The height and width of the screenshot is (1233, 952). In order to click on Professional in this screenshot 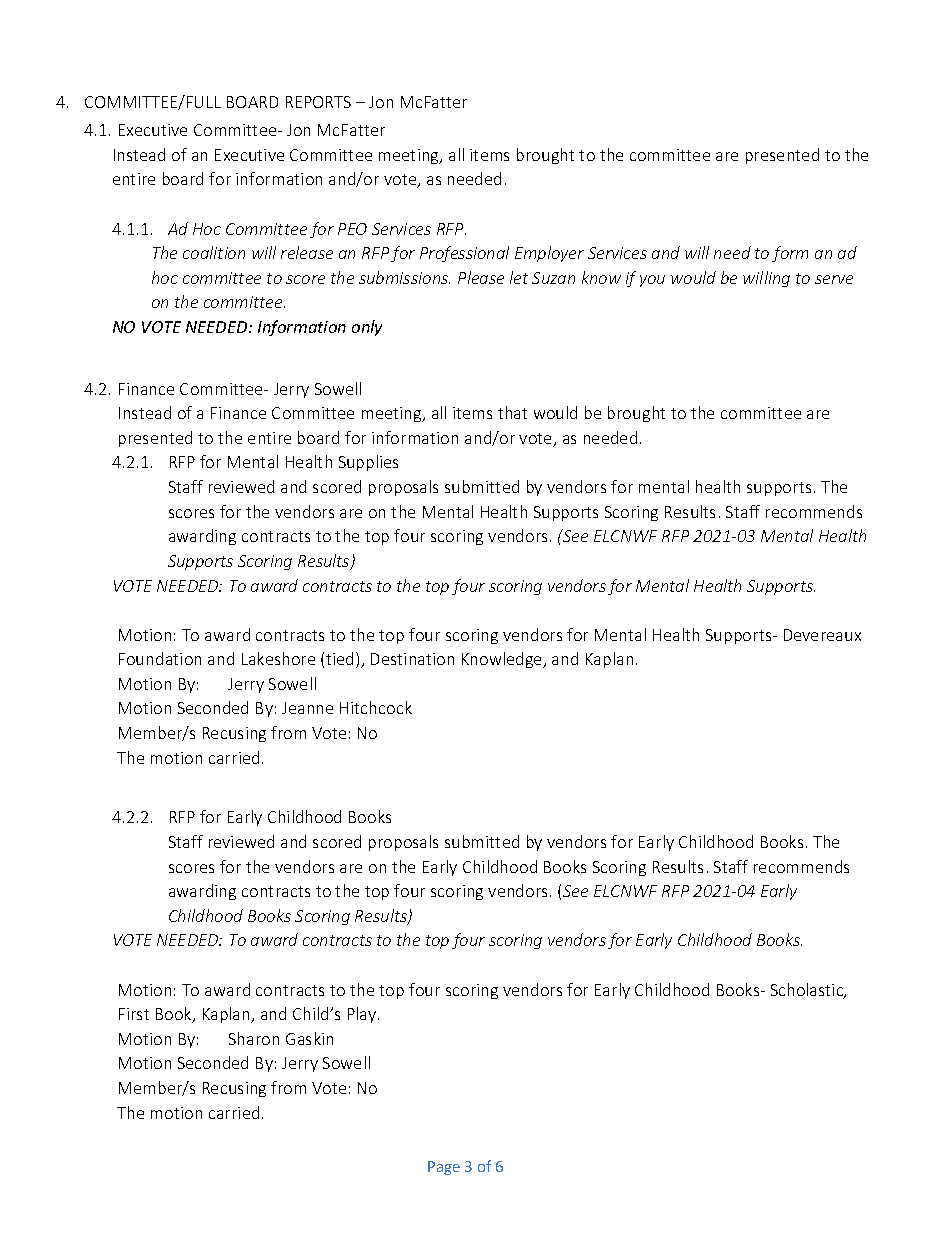, I will do `click(464, 254)`.
